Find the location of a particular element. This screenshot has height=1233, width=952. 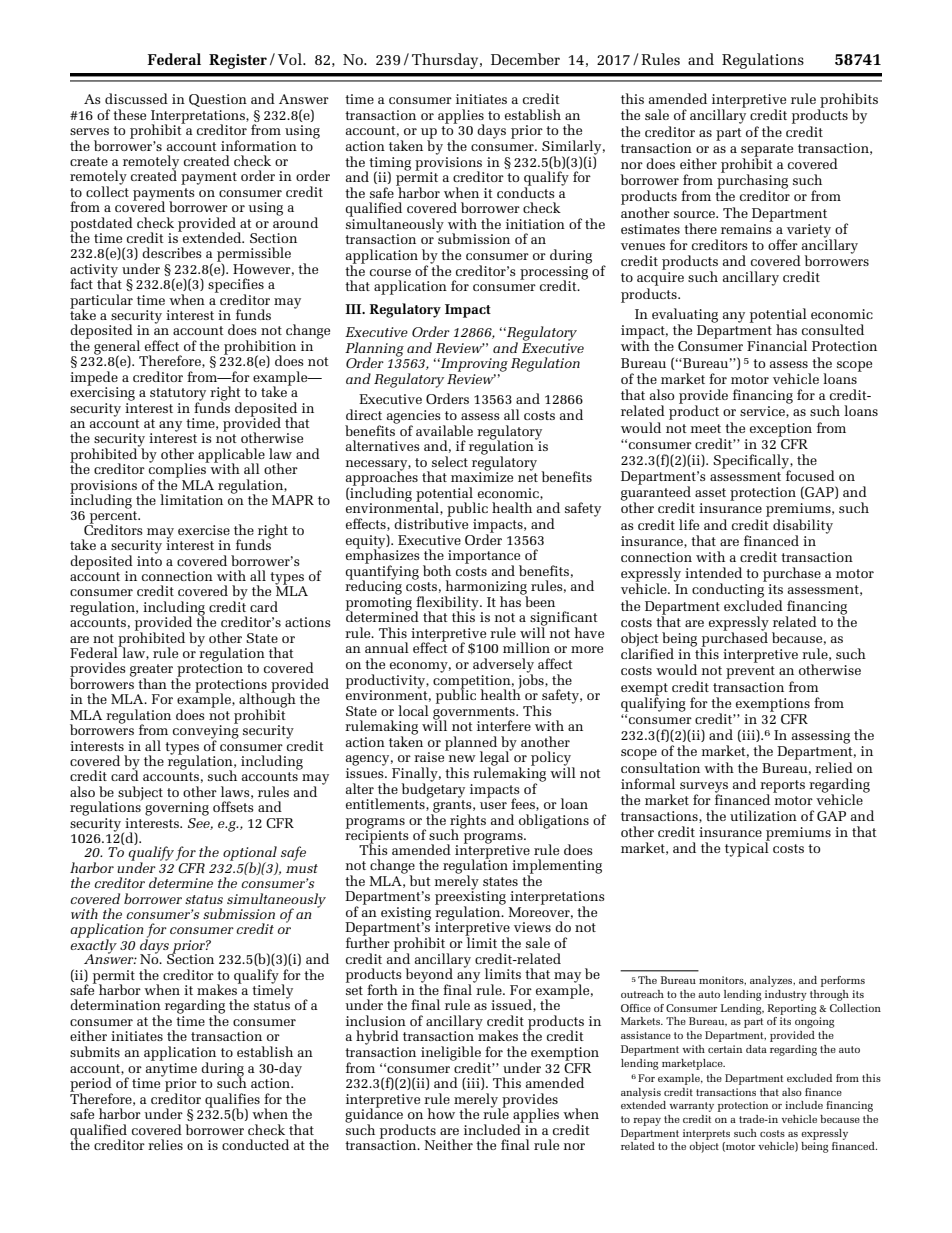

statutory is located at coordinates (178, 395).
